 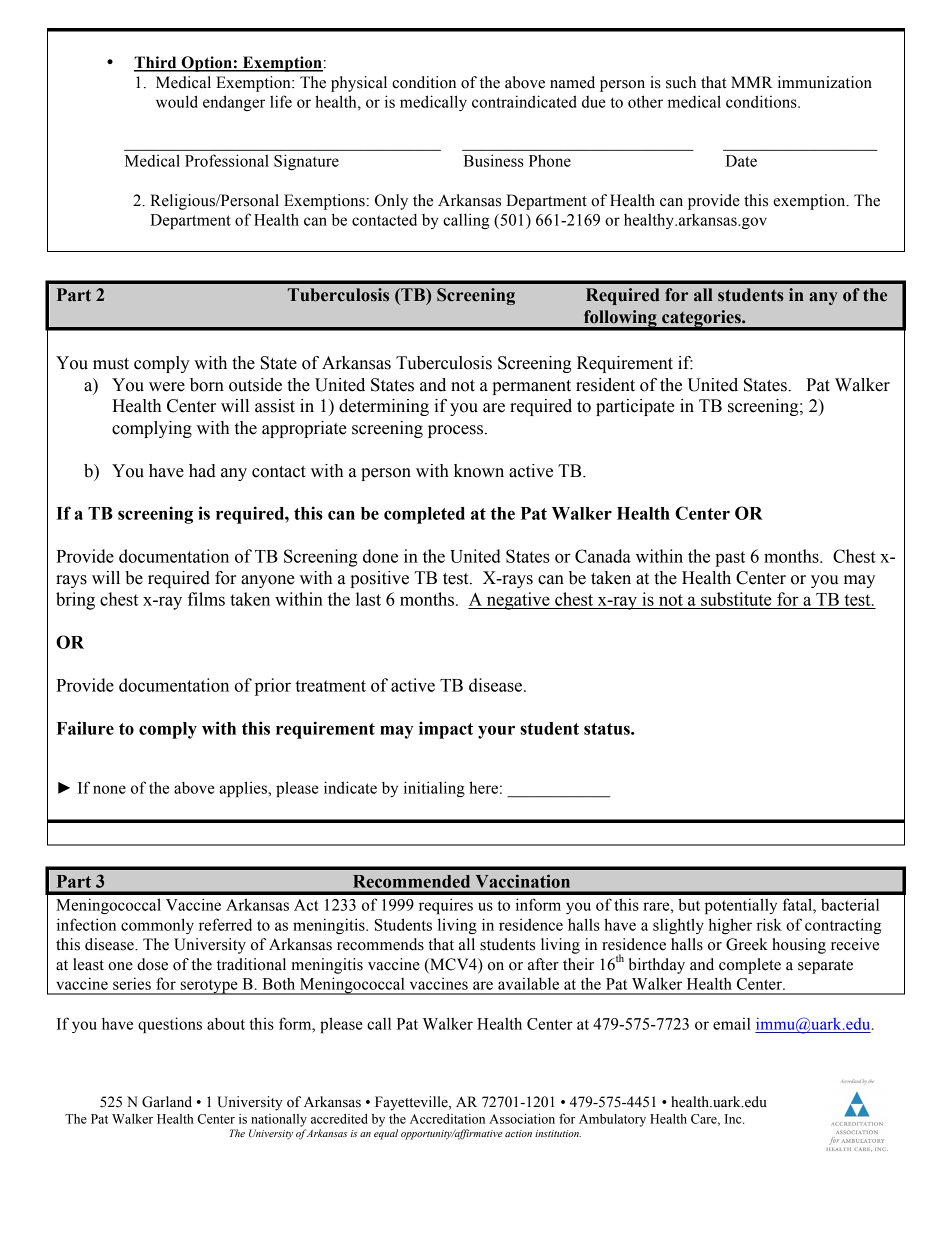 What do you see at coordinates (479, 471) in the screenshot?
I see `known` at bounding box center [479, 471].
